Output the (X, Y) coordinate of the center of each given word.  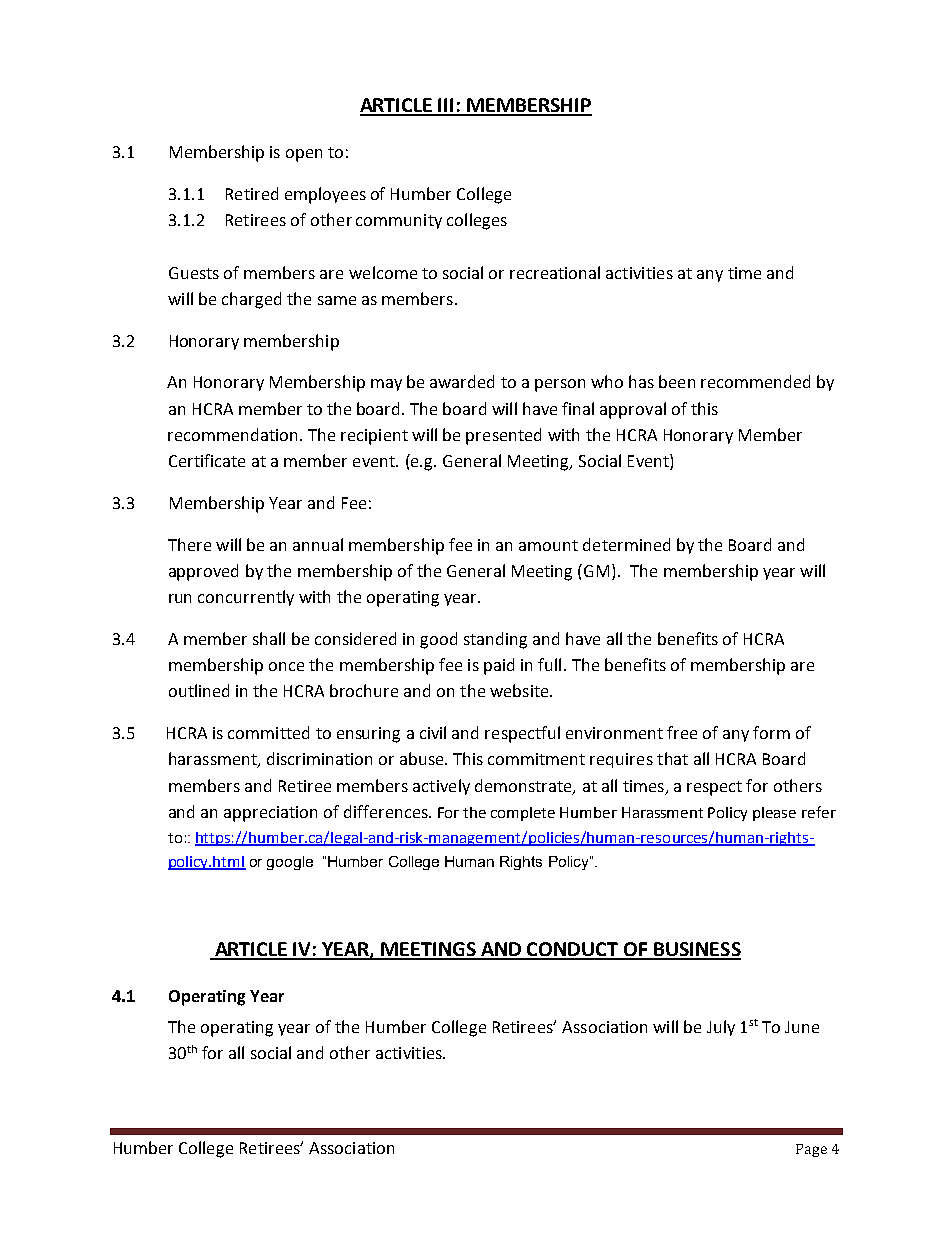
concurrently (246, 598)
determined (626, 544)
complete (523, 814)
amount (548, 545)
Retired (252, 193)
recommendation (234, 434)
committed (268, 732)
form (771, 732)
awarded (462, 381)
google (290, 863)
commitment (536, 759)
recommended (755, 381)
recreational (555, 272)
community (399, 221)
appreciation (270, 814)
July (721, 1028)
